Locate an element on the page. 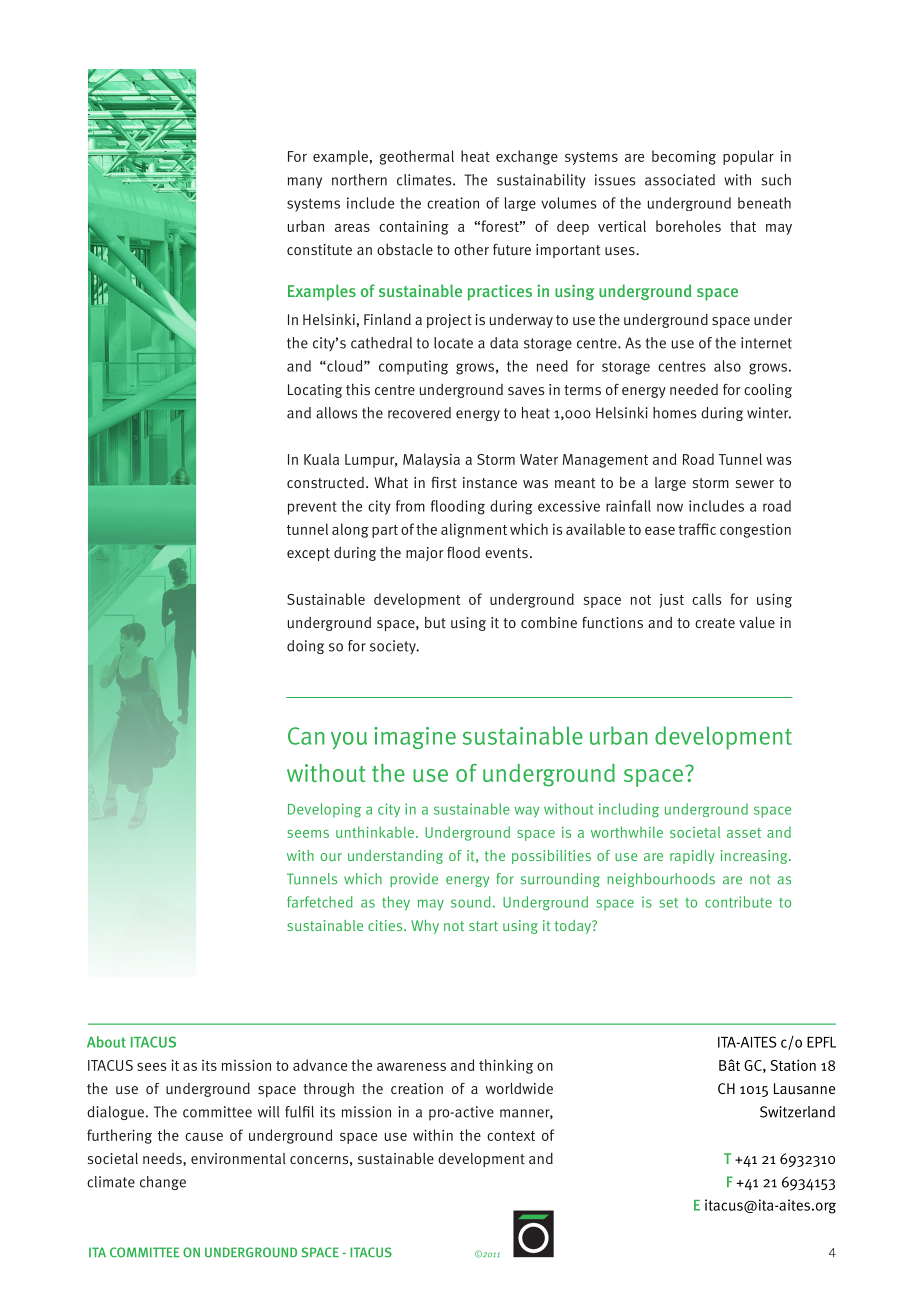  beneath is located at coordinates (764, 203).
